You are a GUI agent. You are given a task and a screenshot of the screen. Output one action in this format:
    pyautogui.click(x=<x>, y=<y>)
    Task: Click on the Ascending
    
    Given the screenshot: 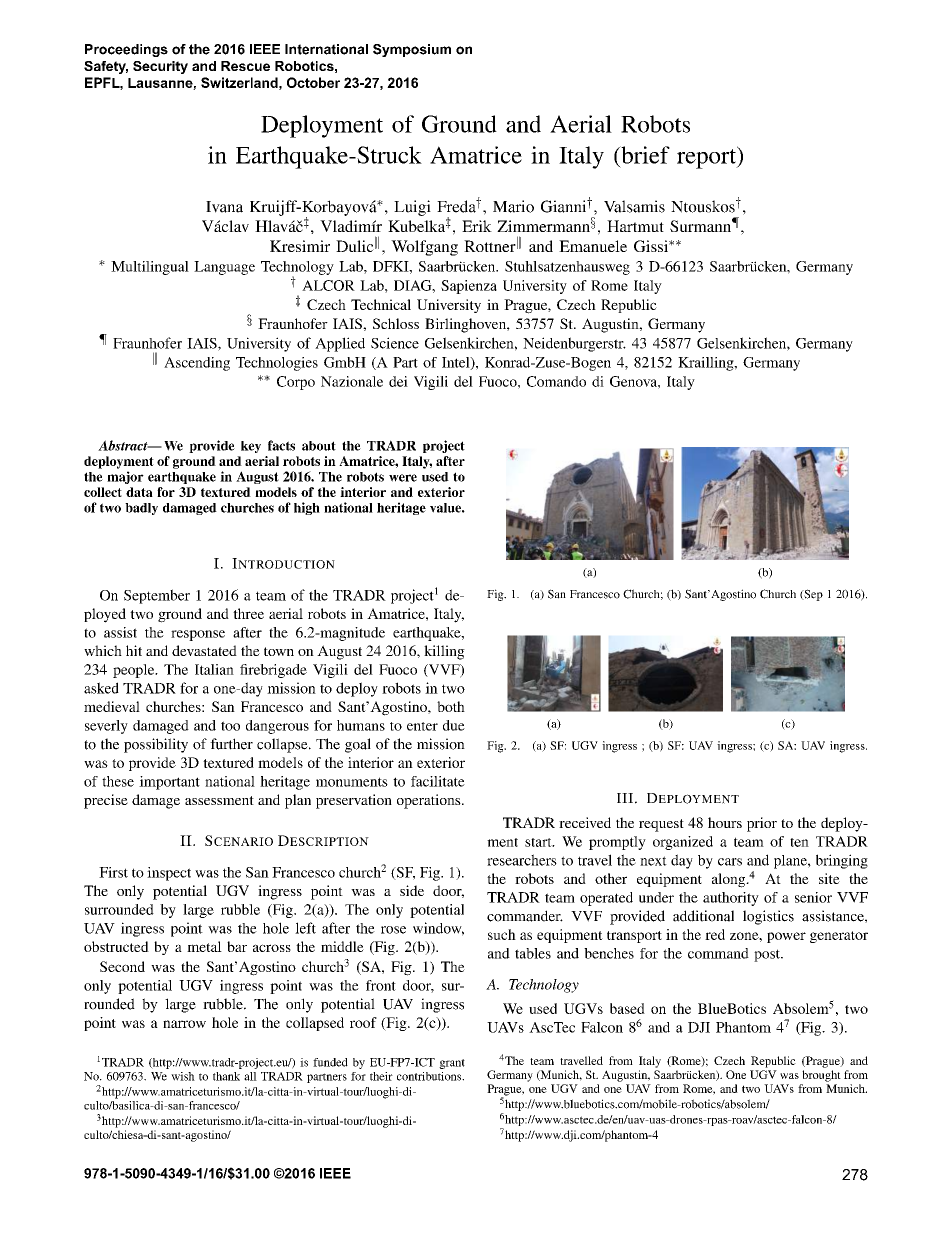 What is the action you would take?
    pyautogui.click(x=197, y=364)
